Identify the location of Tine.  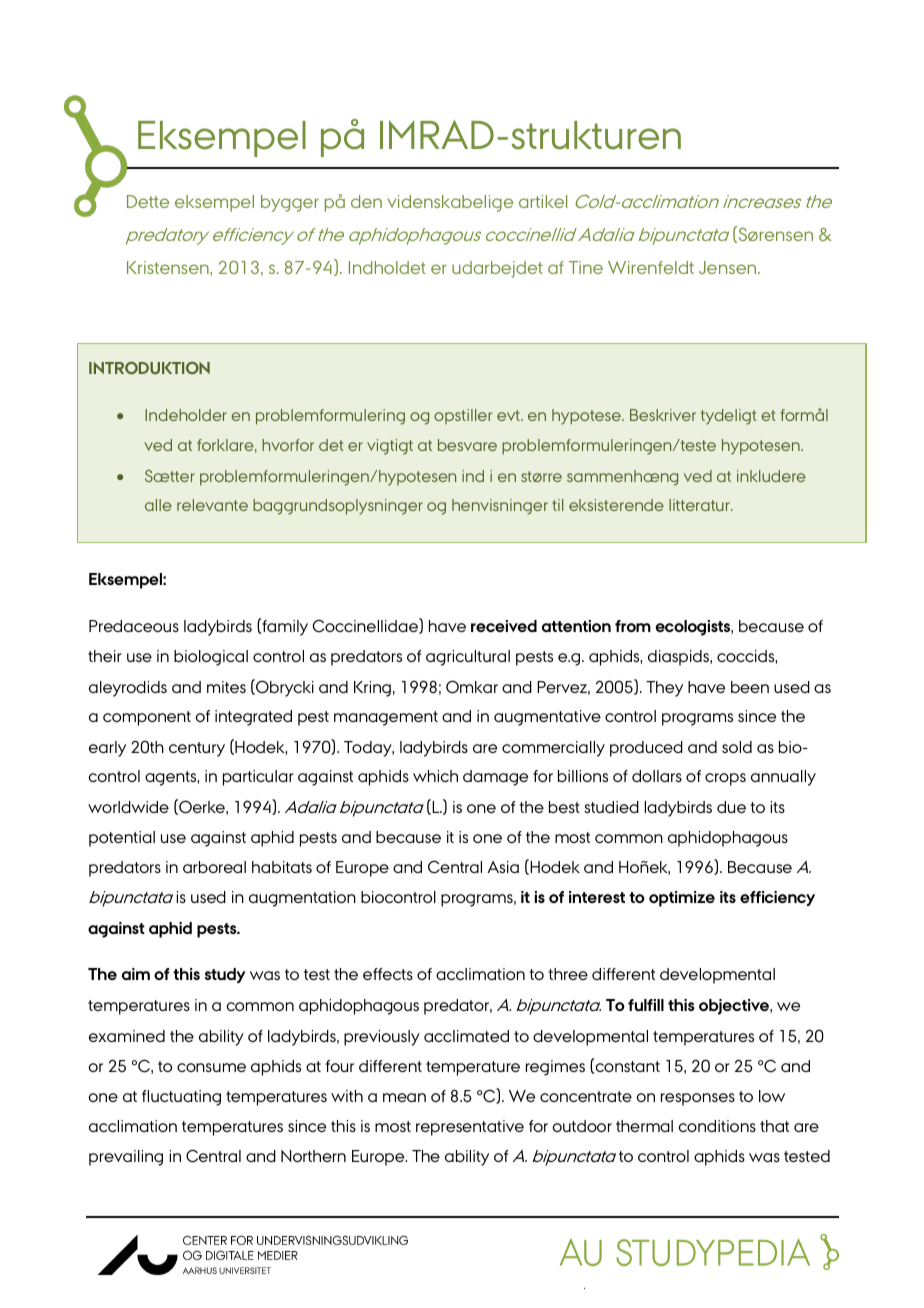
(586, 267).
